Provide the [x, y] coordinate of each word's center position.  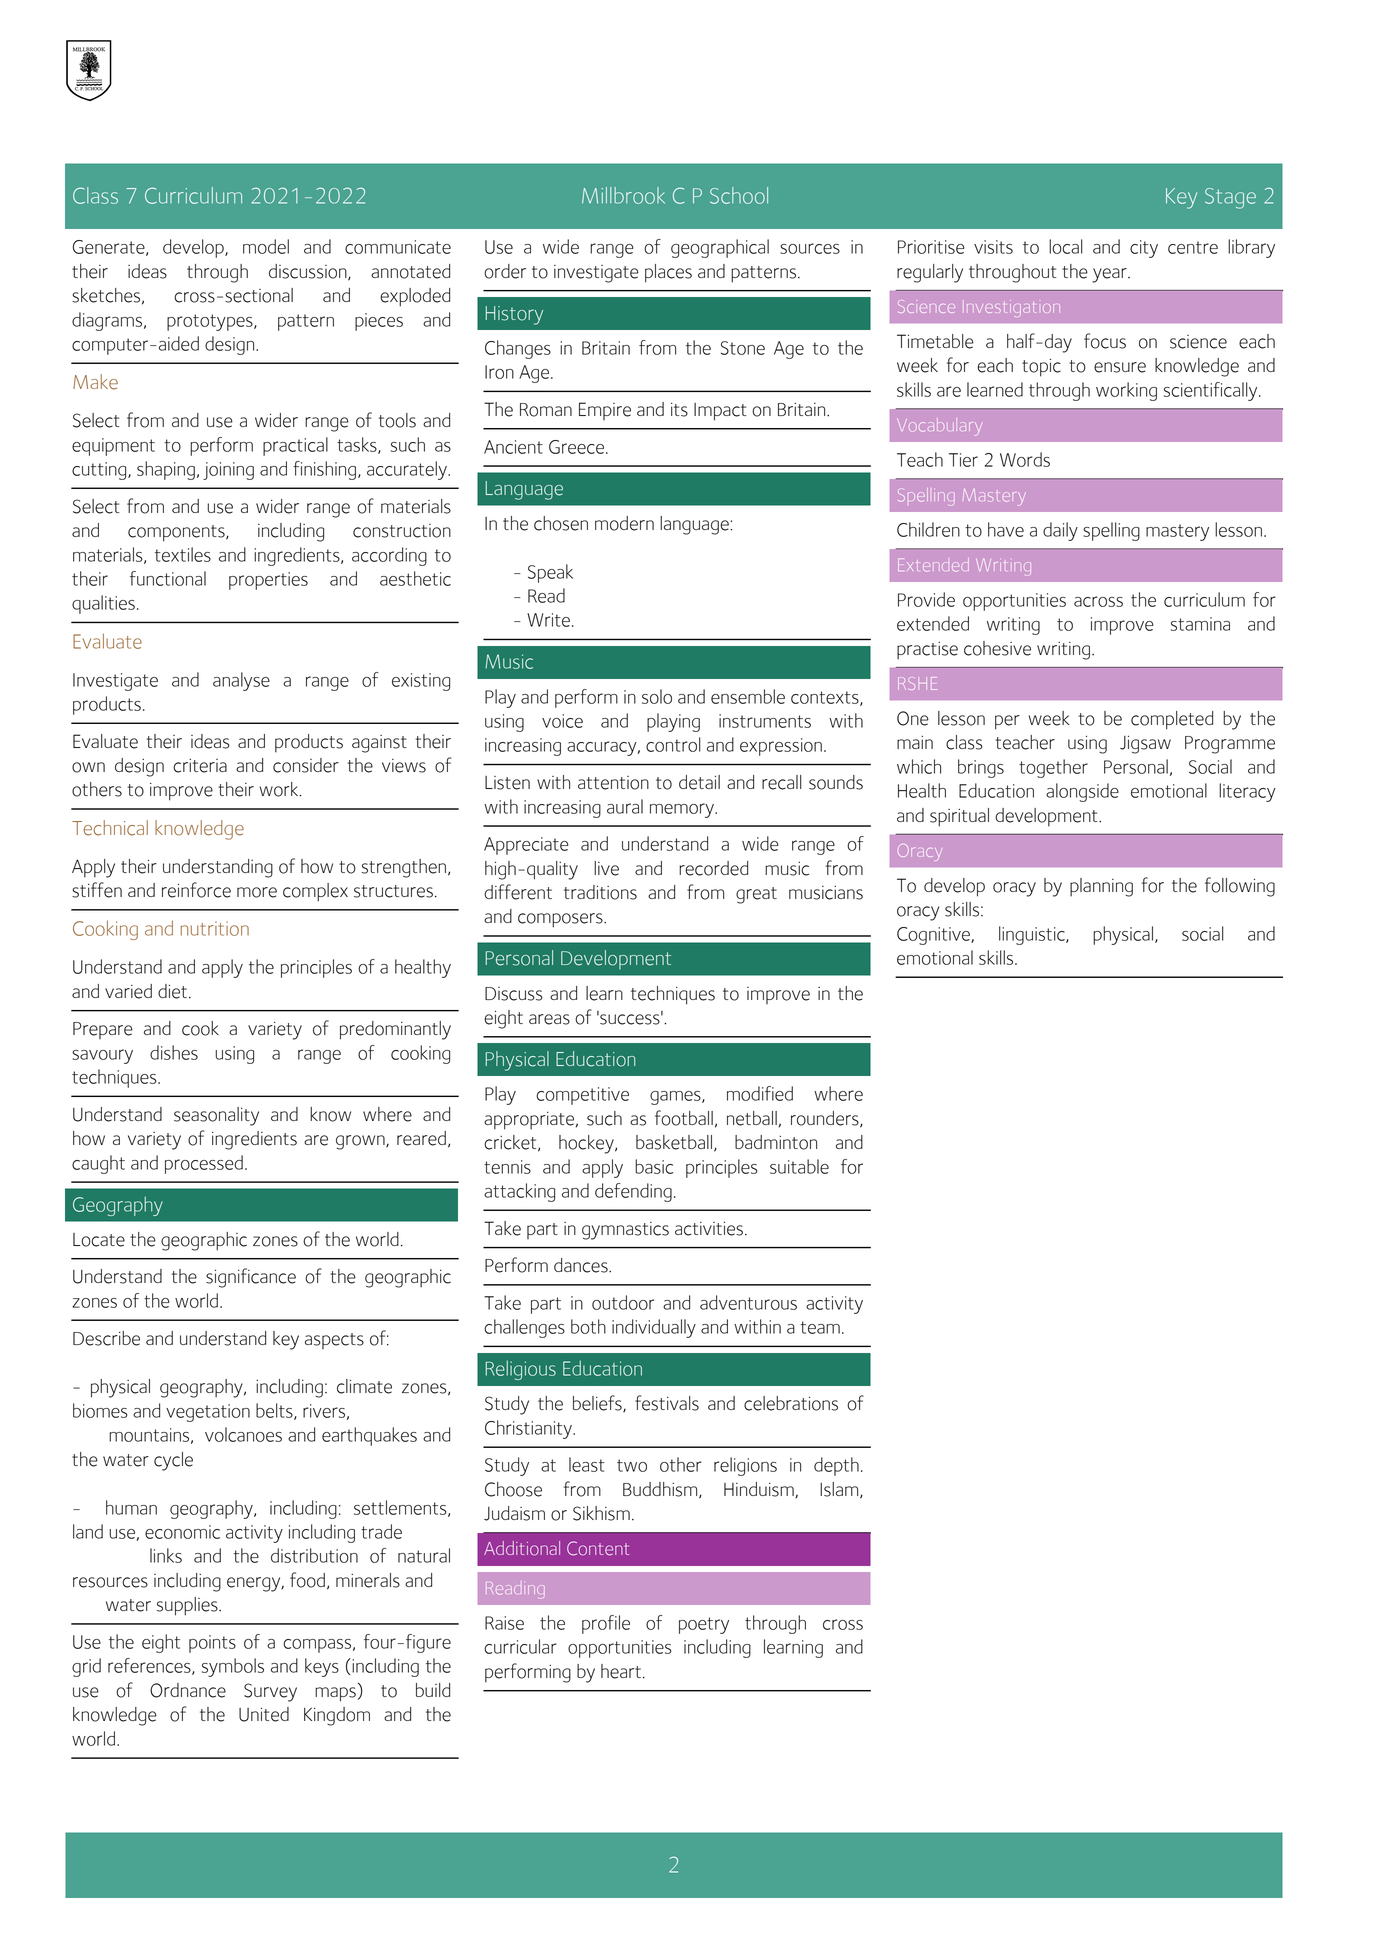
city [1144, 249]
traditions [600, 892]
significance [251, 1278]
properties [268, 581]
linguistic [1033, 935]
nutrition [215, 928]
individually [654, 1328]
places [668, 273]
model [266, 246]
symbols [233, 1667]
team [820, 1327]
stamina [1200, 624]
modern [624, 523]
